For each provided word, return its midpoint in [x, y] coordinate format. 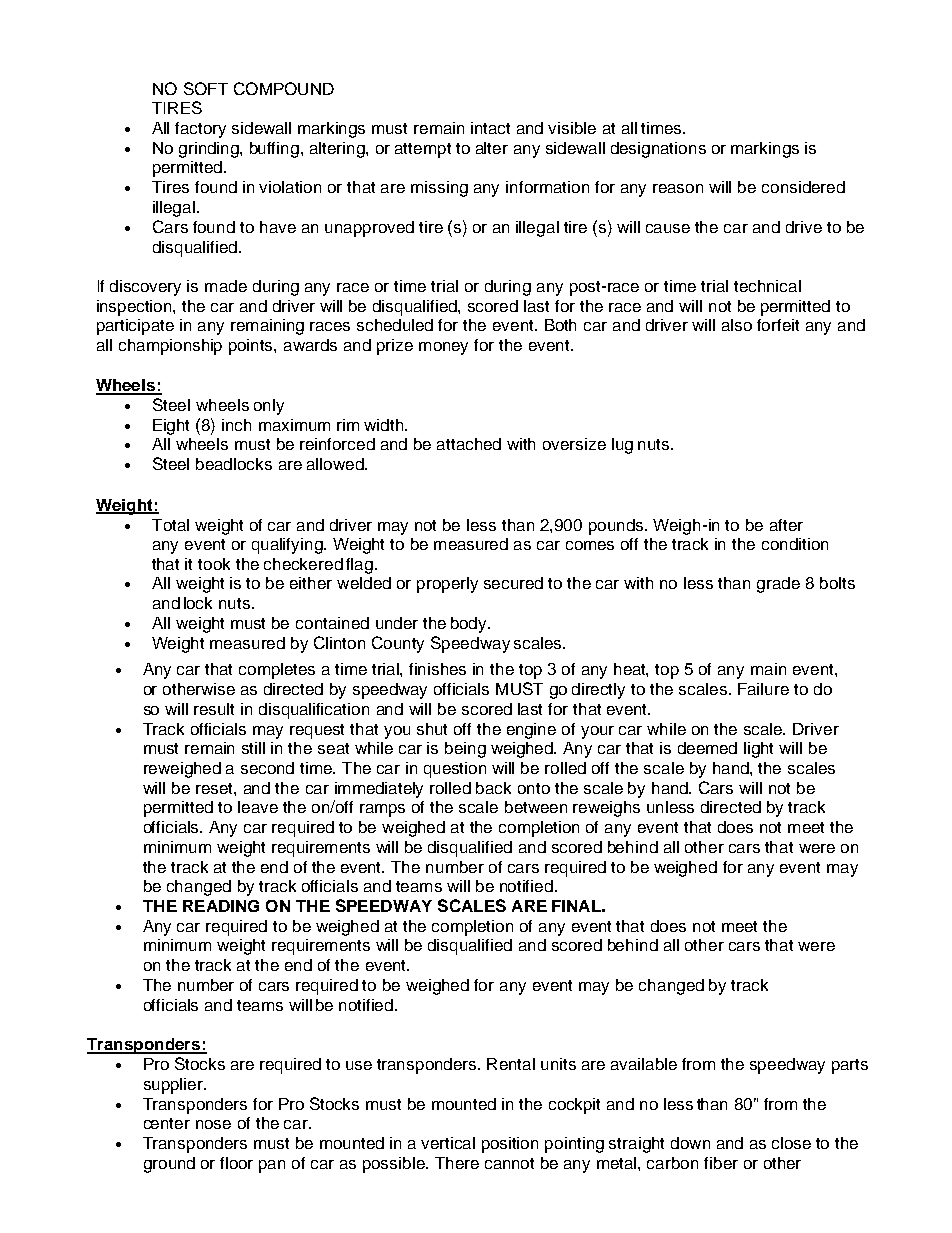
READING [221, 906]
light [758, 750]
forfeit [778, 325]
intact [490, 128]
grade [778, 585]
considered [803, 187]
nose [213, 1124]
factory [200, 130]
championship [170, 347]
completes [277, 671]
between [536, 807]
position [510, 1145]
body [470, 625]
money [443, 348]
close [791, 1143]
